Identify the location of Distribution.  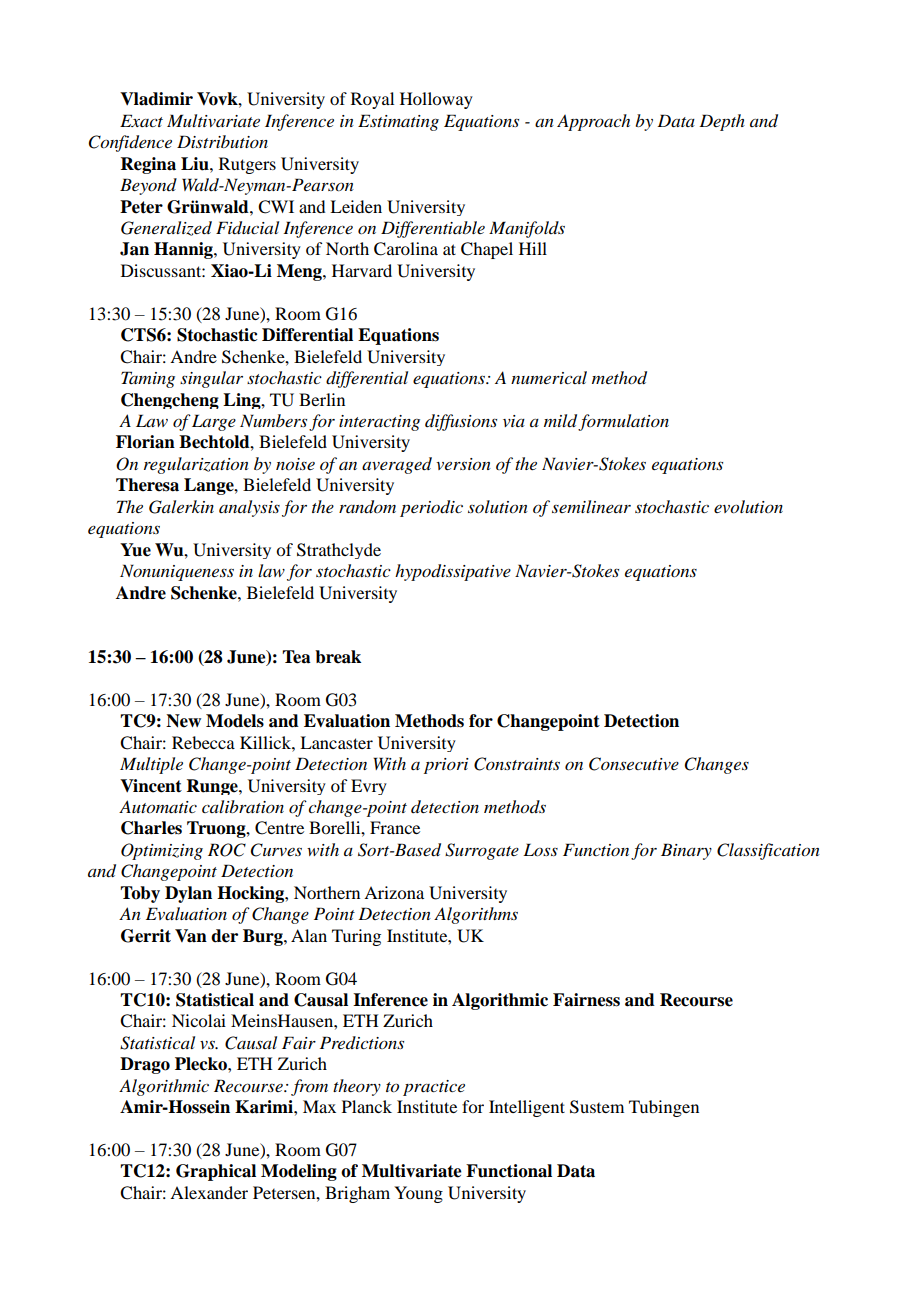
(222, 141).
